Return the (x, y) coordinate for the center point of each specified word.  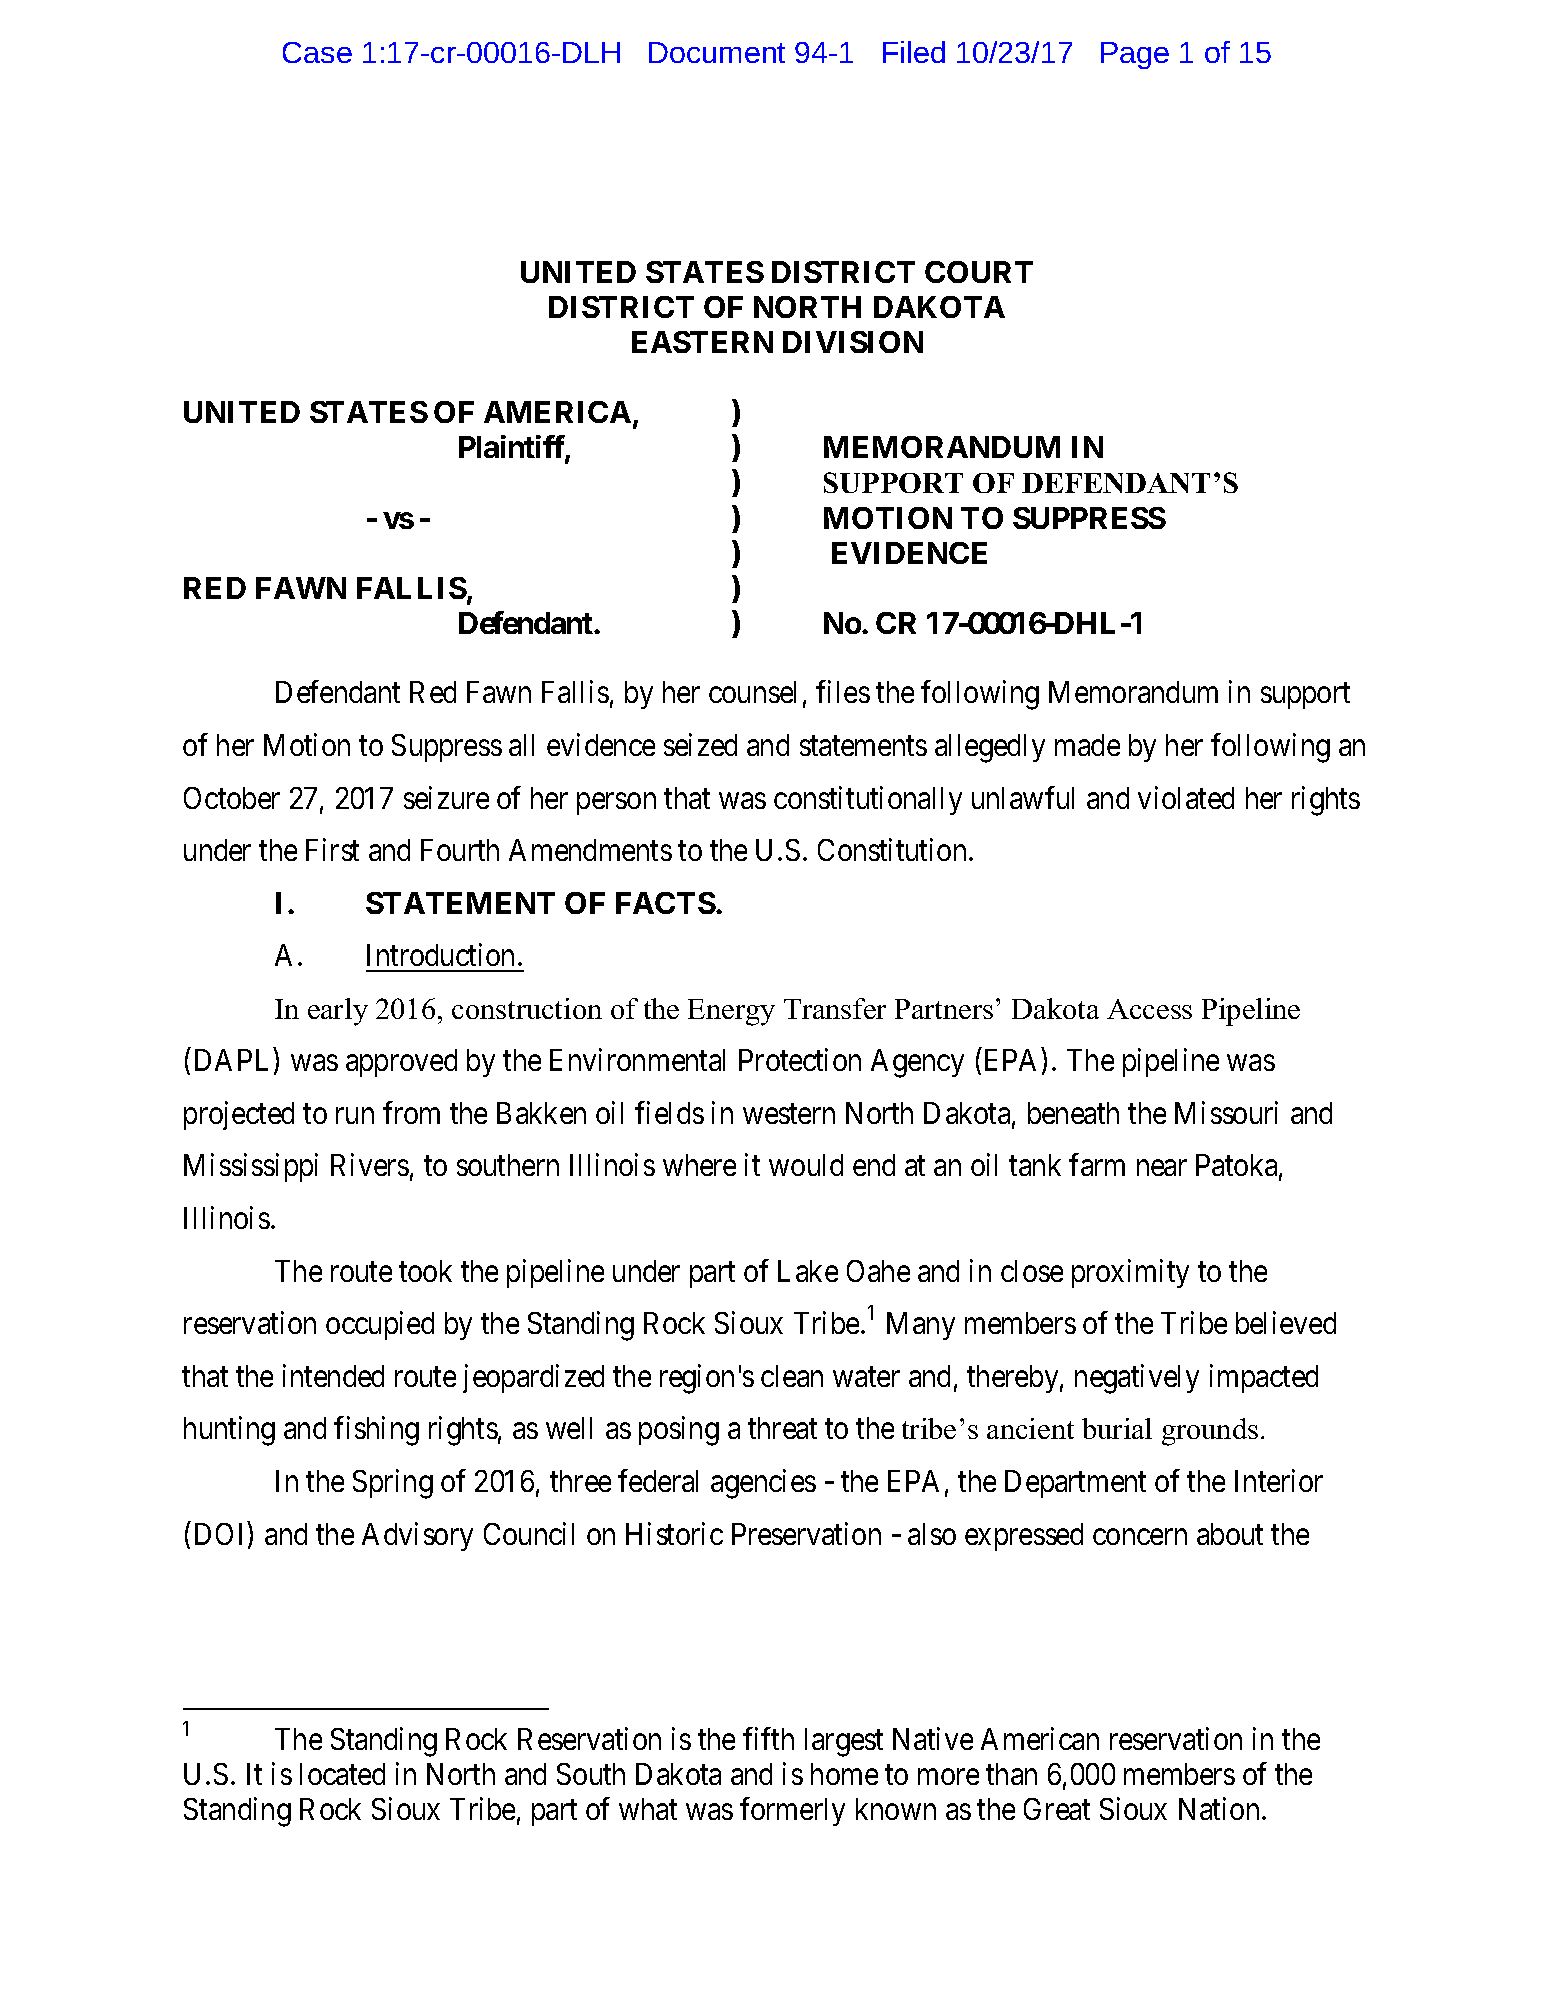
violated (1186, 797)
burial (1117, 1428)
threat (782, 1428)
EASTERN (702, 342)
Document (717, 52)
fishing (376, 1431)
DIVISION (853, 342)
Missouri (1226, 1112)
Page (1135, 55)
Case (317, 52)
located (342, 1774)
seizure (446, 797)
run (355, 1116)
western (789, 1114)
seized (700, 744)
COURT (979, 272)
